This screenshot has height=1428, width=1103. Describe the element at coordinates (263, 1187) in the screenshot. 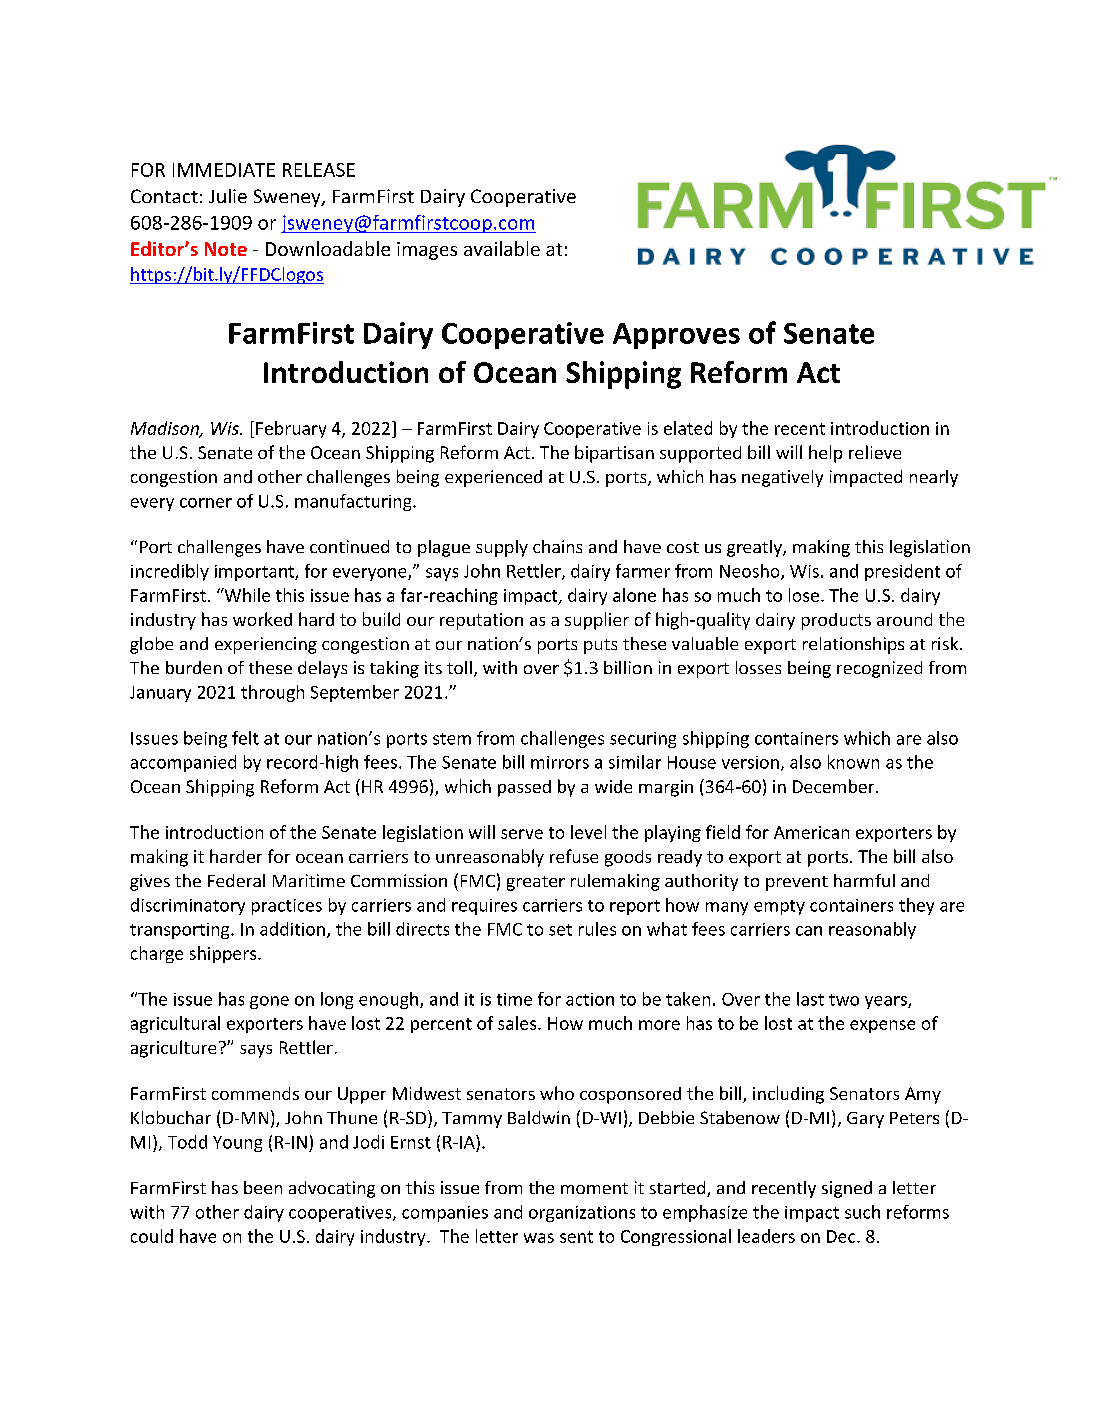

I see `been` at that location.
